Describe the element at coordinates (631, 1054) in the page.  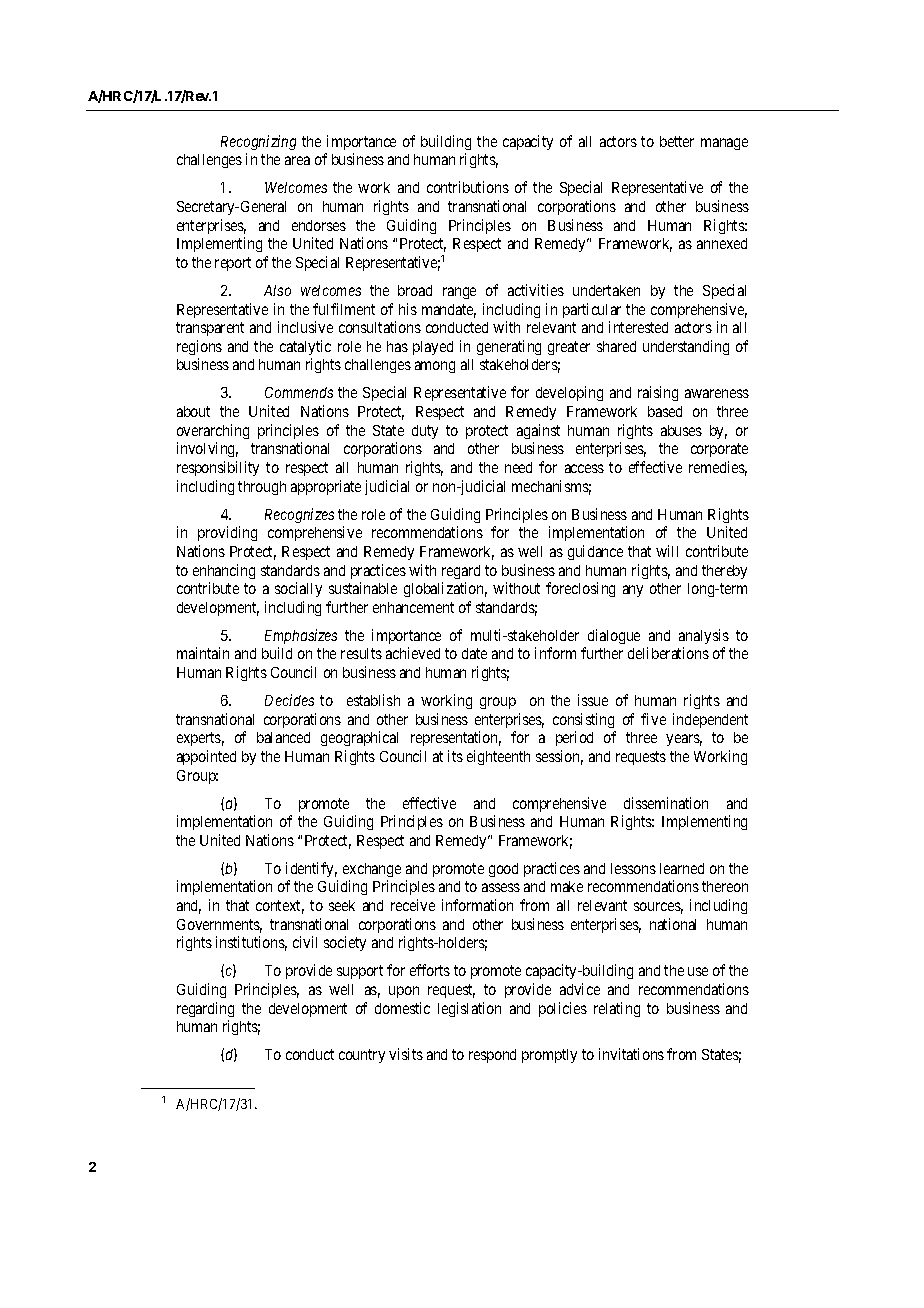
I see `invitations` at that location.
